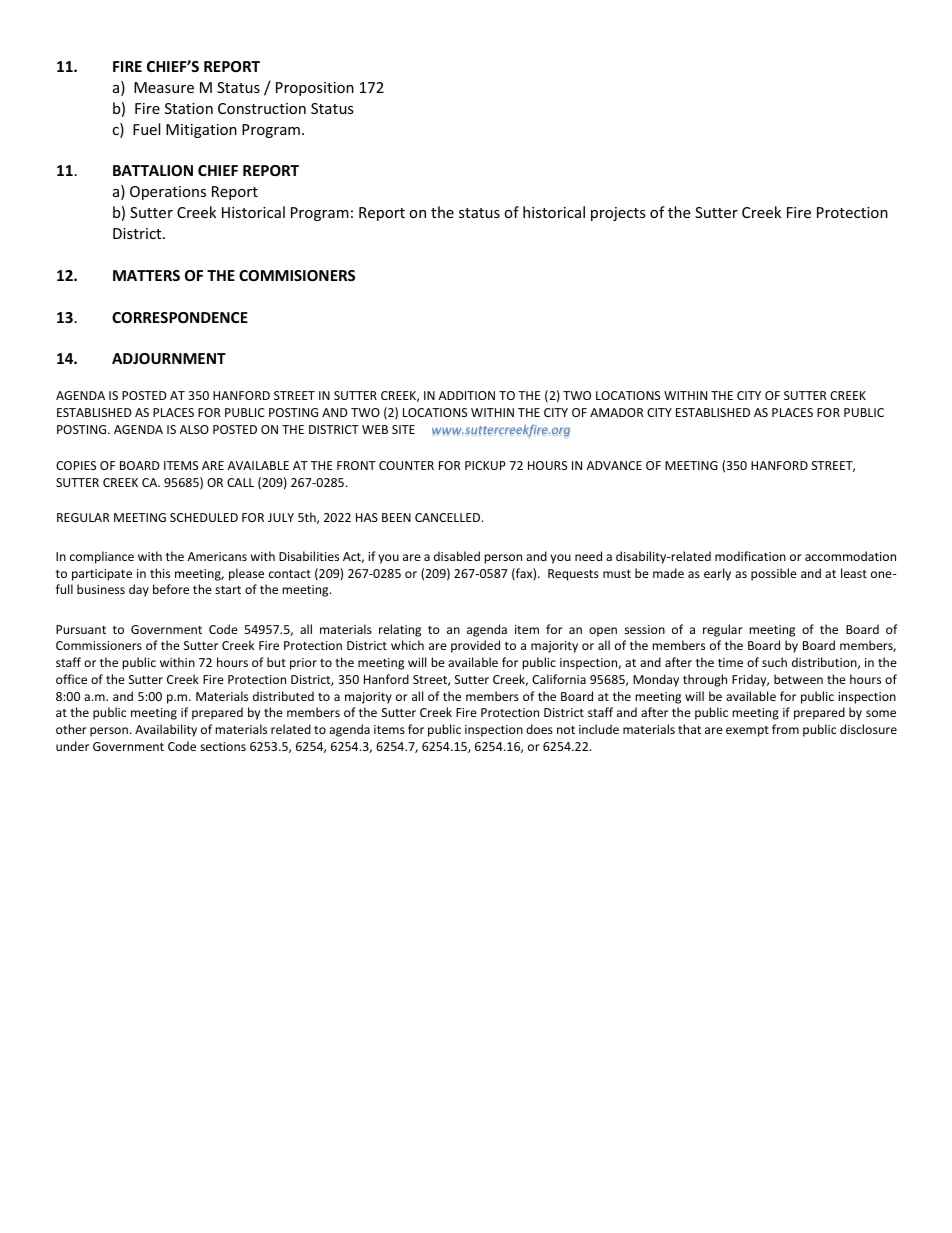 This image has width=952, height=1233. I want to click on CANCELLED, so click(449, 517).
